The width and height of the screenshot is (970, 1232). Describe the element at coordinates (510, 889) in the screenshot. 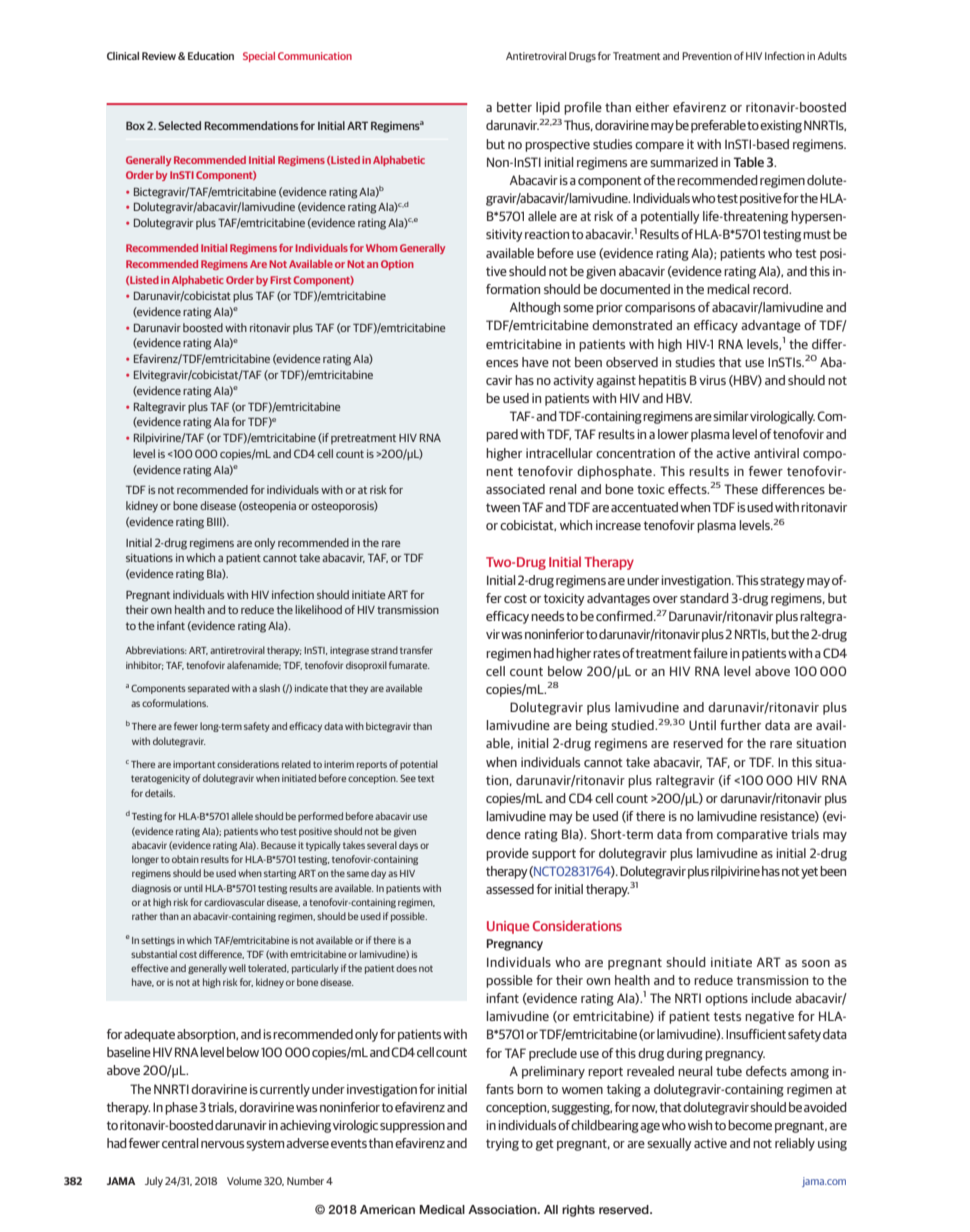

I see `assessed` at that location.
